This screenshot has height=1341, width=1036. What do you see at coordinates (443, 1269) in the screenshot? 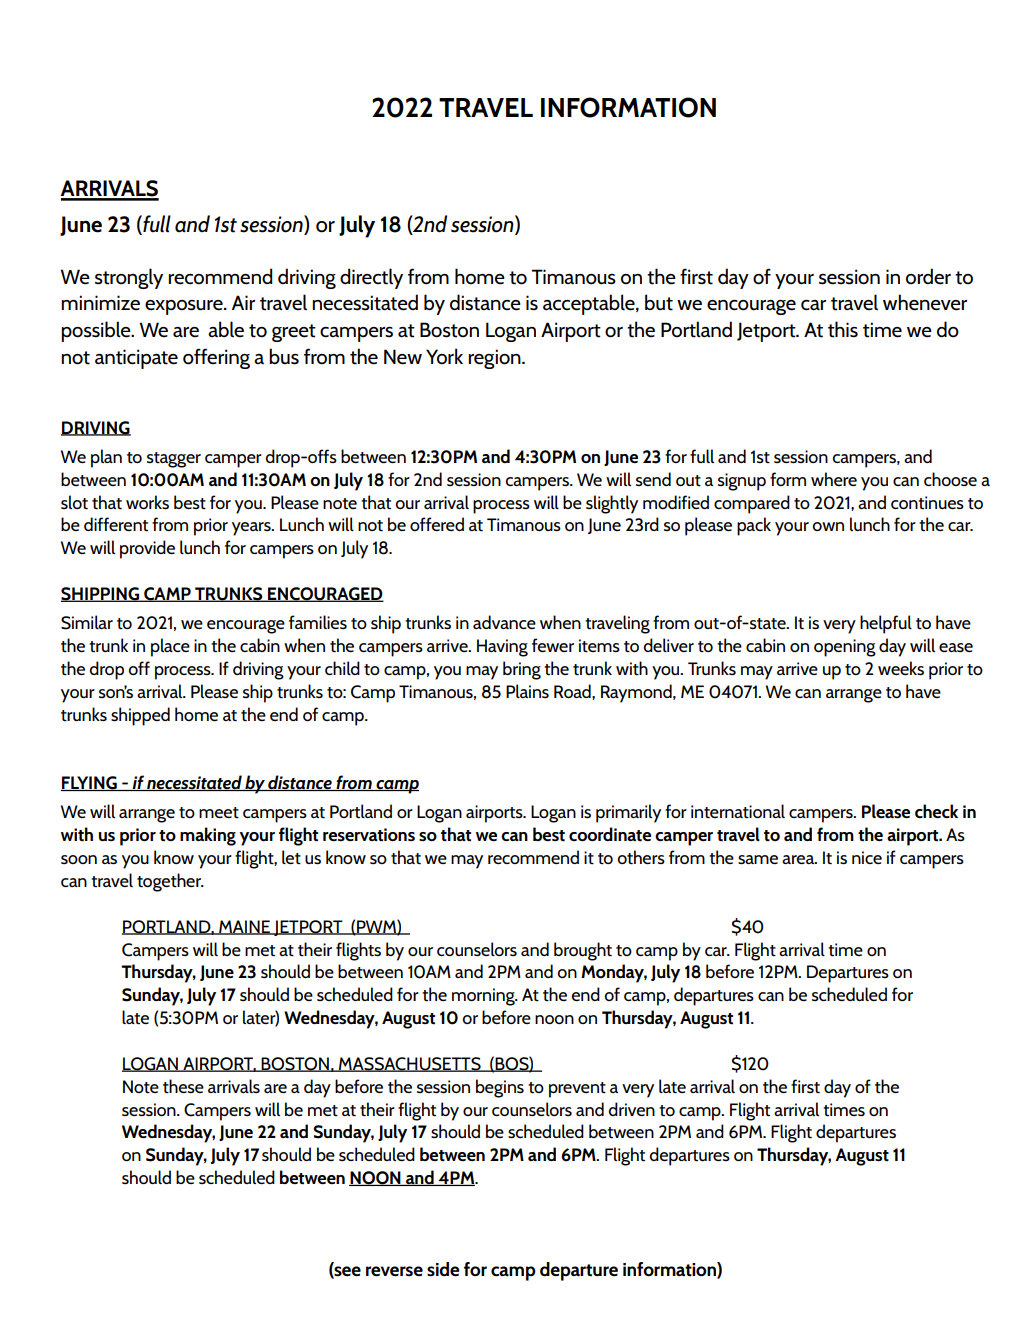
I see `side` at bounding box center [443, 1269].
